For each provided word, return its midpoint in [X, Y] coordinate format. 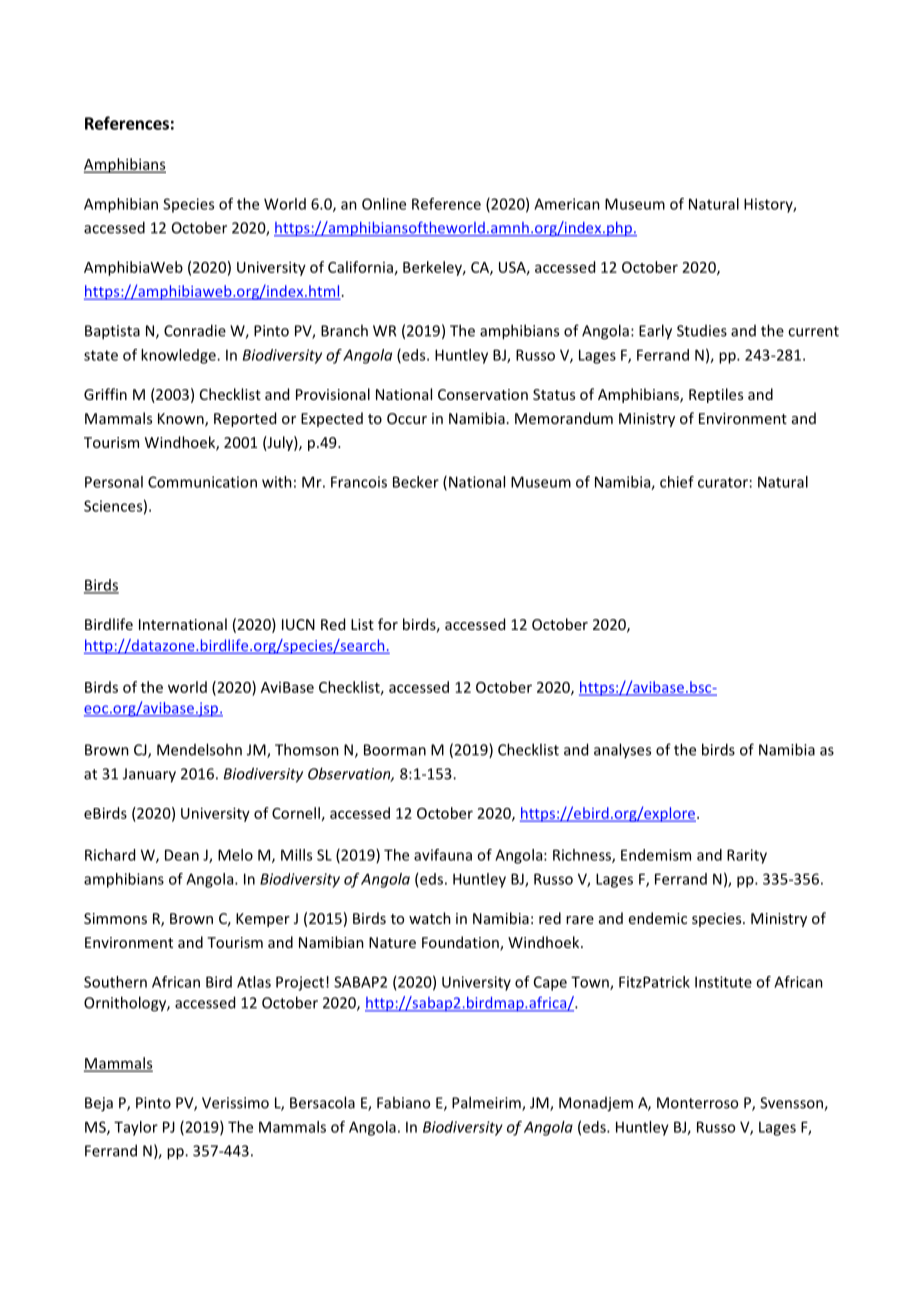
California [360, 267]
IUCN [298, 624]
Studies [702, 331]
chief [677, 482]
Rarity [747, 856]
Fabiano [403, 1102]
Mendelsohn [199, 749]
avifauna [443, 855]
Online [384, 204]
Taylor [136, 1128]
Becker [416, 482]
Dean [182, 855]
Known [182, 420]
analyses [622, 750]
